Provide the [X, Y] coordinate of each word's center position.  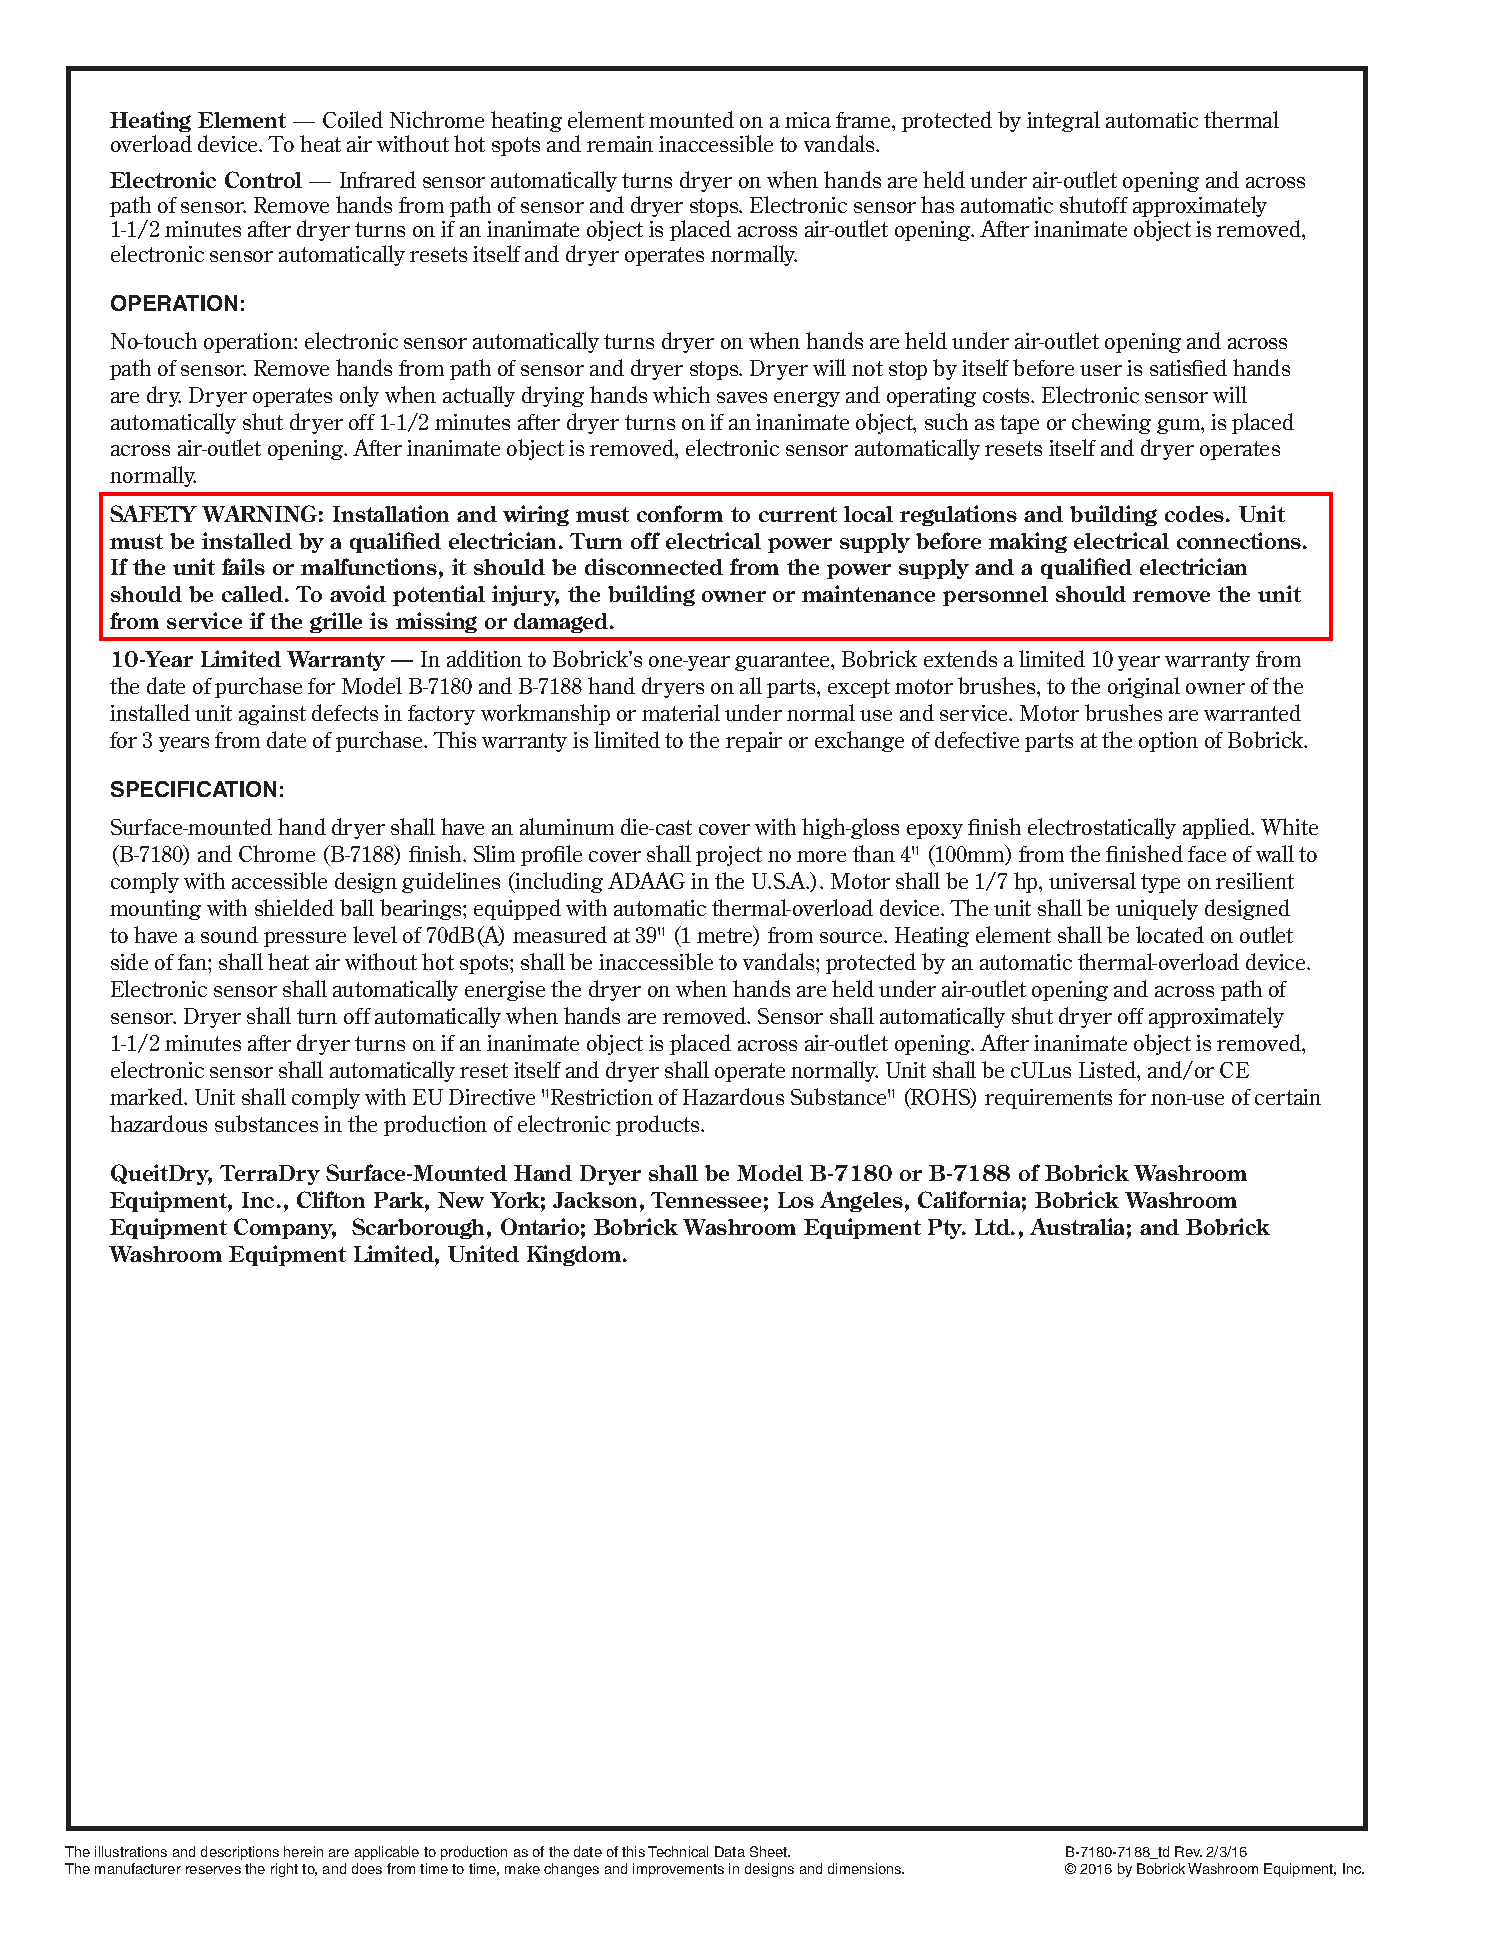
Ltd [993, 1227]
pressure [305, 939]
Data [730, 1851]
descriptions [240, 1853]
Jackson [597, 1200]
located [1170, 934]
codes [1196, 514]
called [254, 594]
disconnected [654, 566]
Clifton [331, 1199]
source [852, 937]
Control [263, 179]
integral [1063, 121]
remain [620, 144]
